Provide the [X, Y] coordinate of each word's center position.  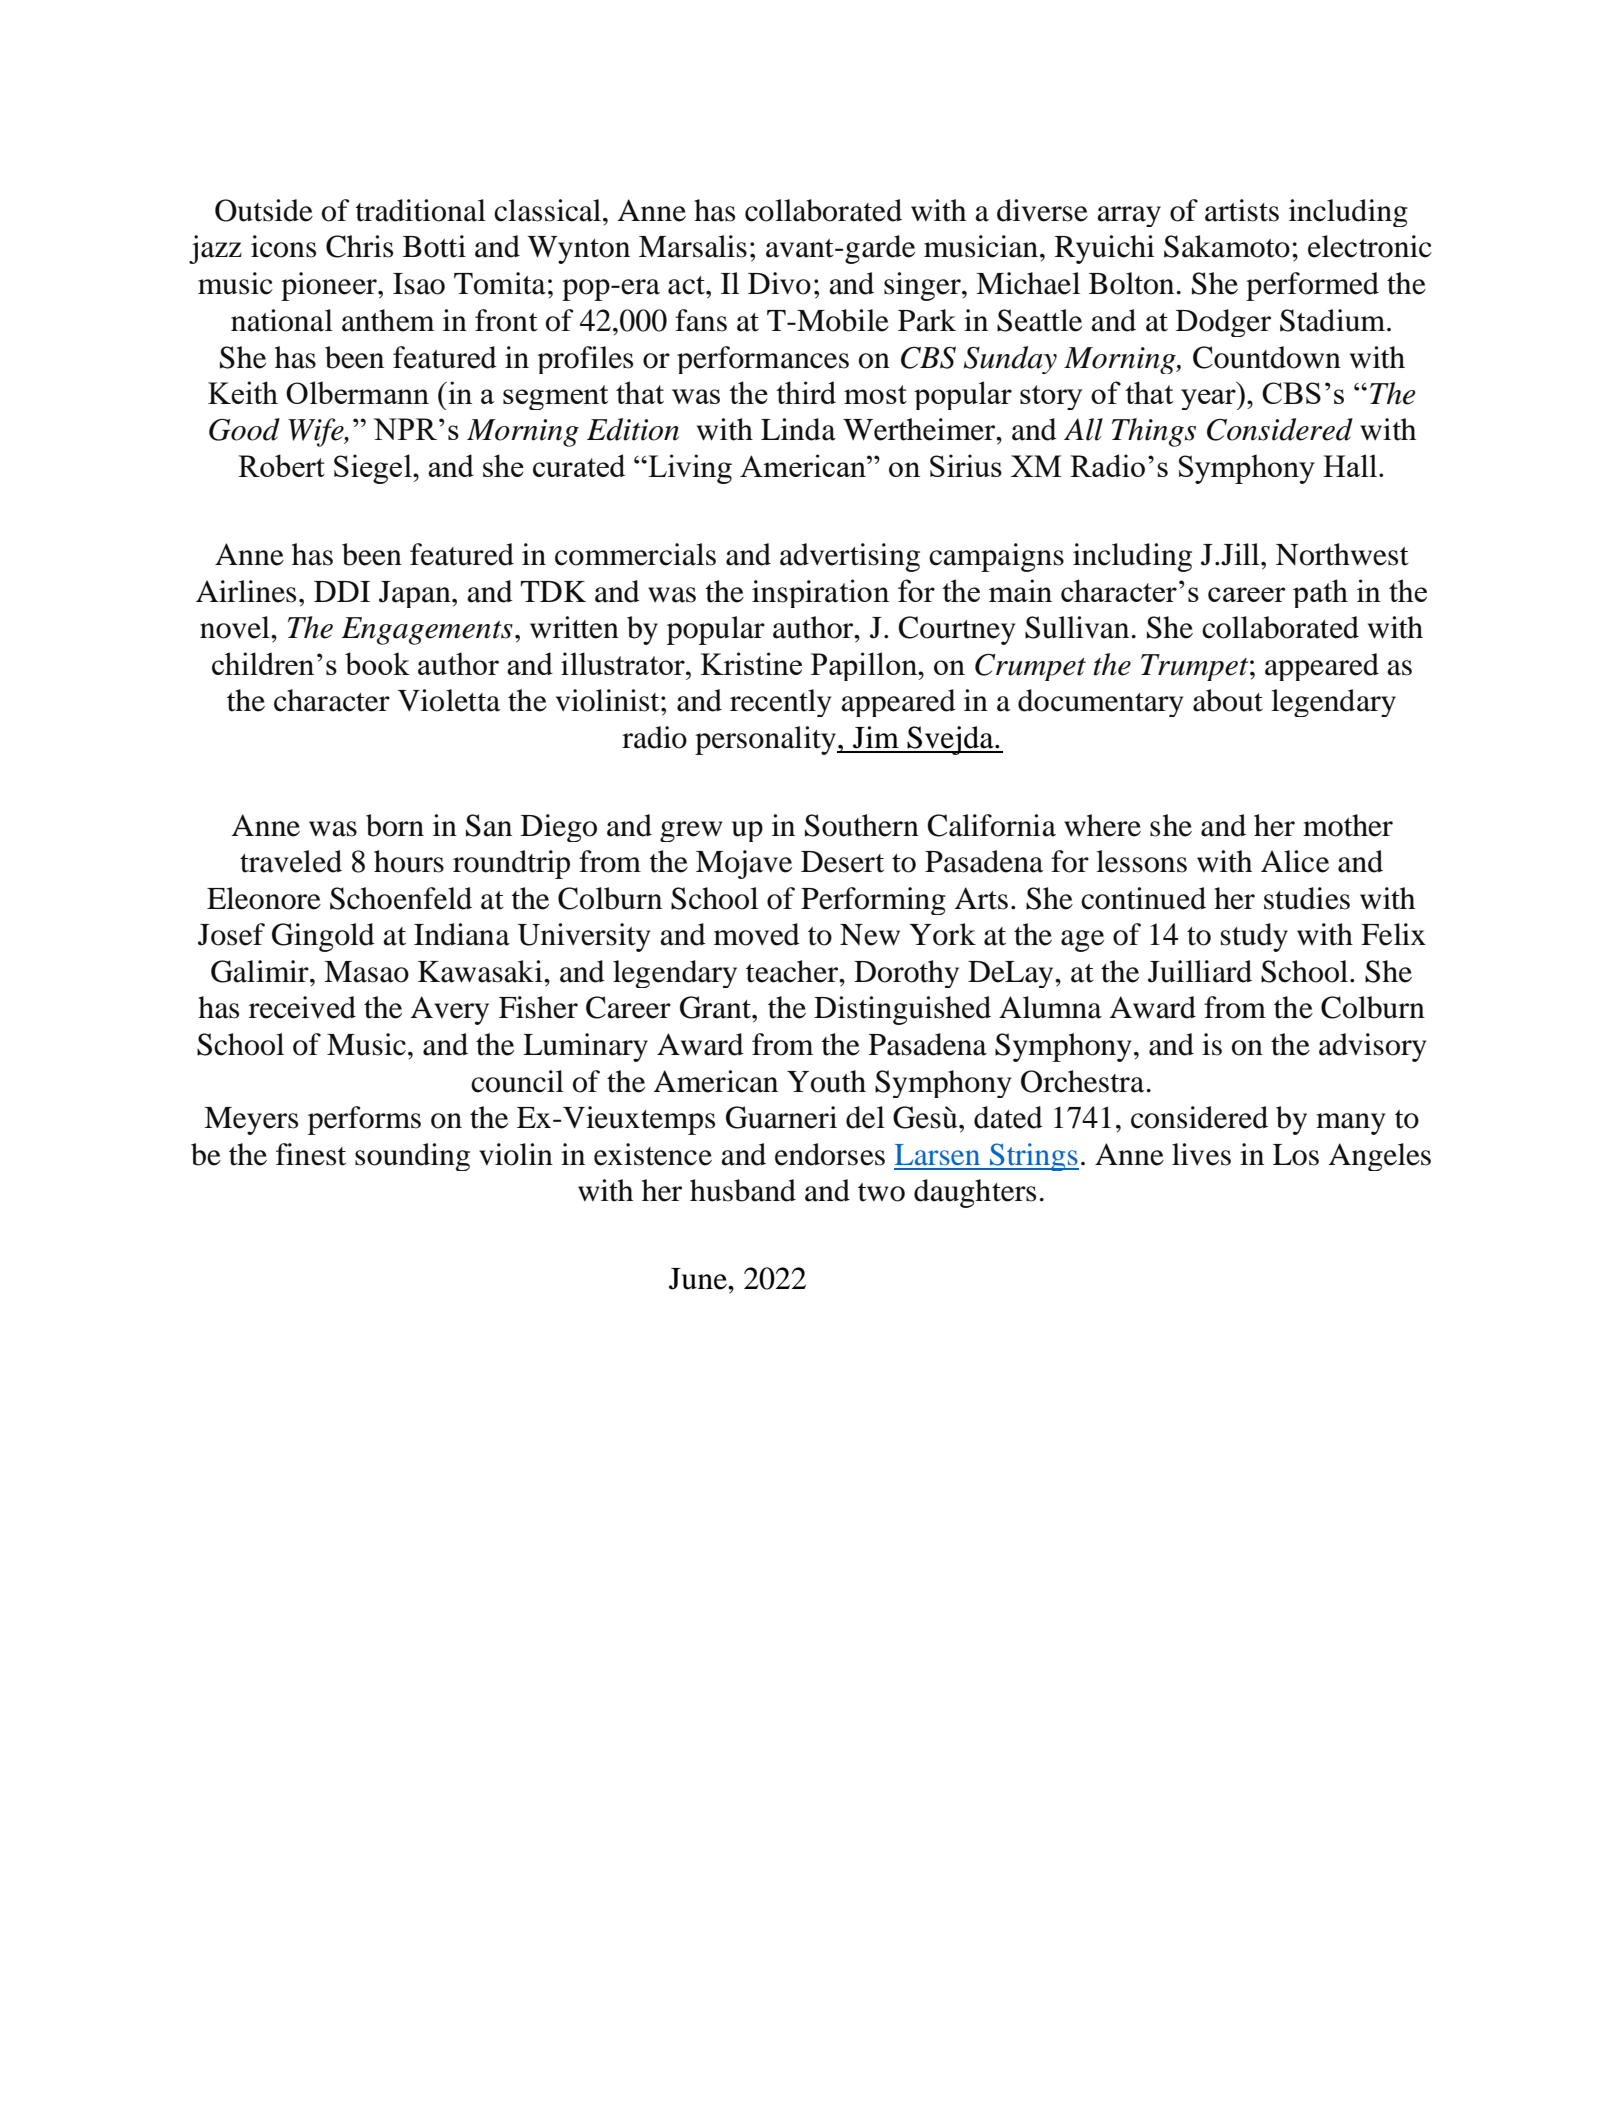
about [1228, 700]
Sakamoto [1227, 246]
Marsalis [693, 246]
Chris [359, 246]
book [377, 663]
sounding [412, 1157]
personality [766, 740]
